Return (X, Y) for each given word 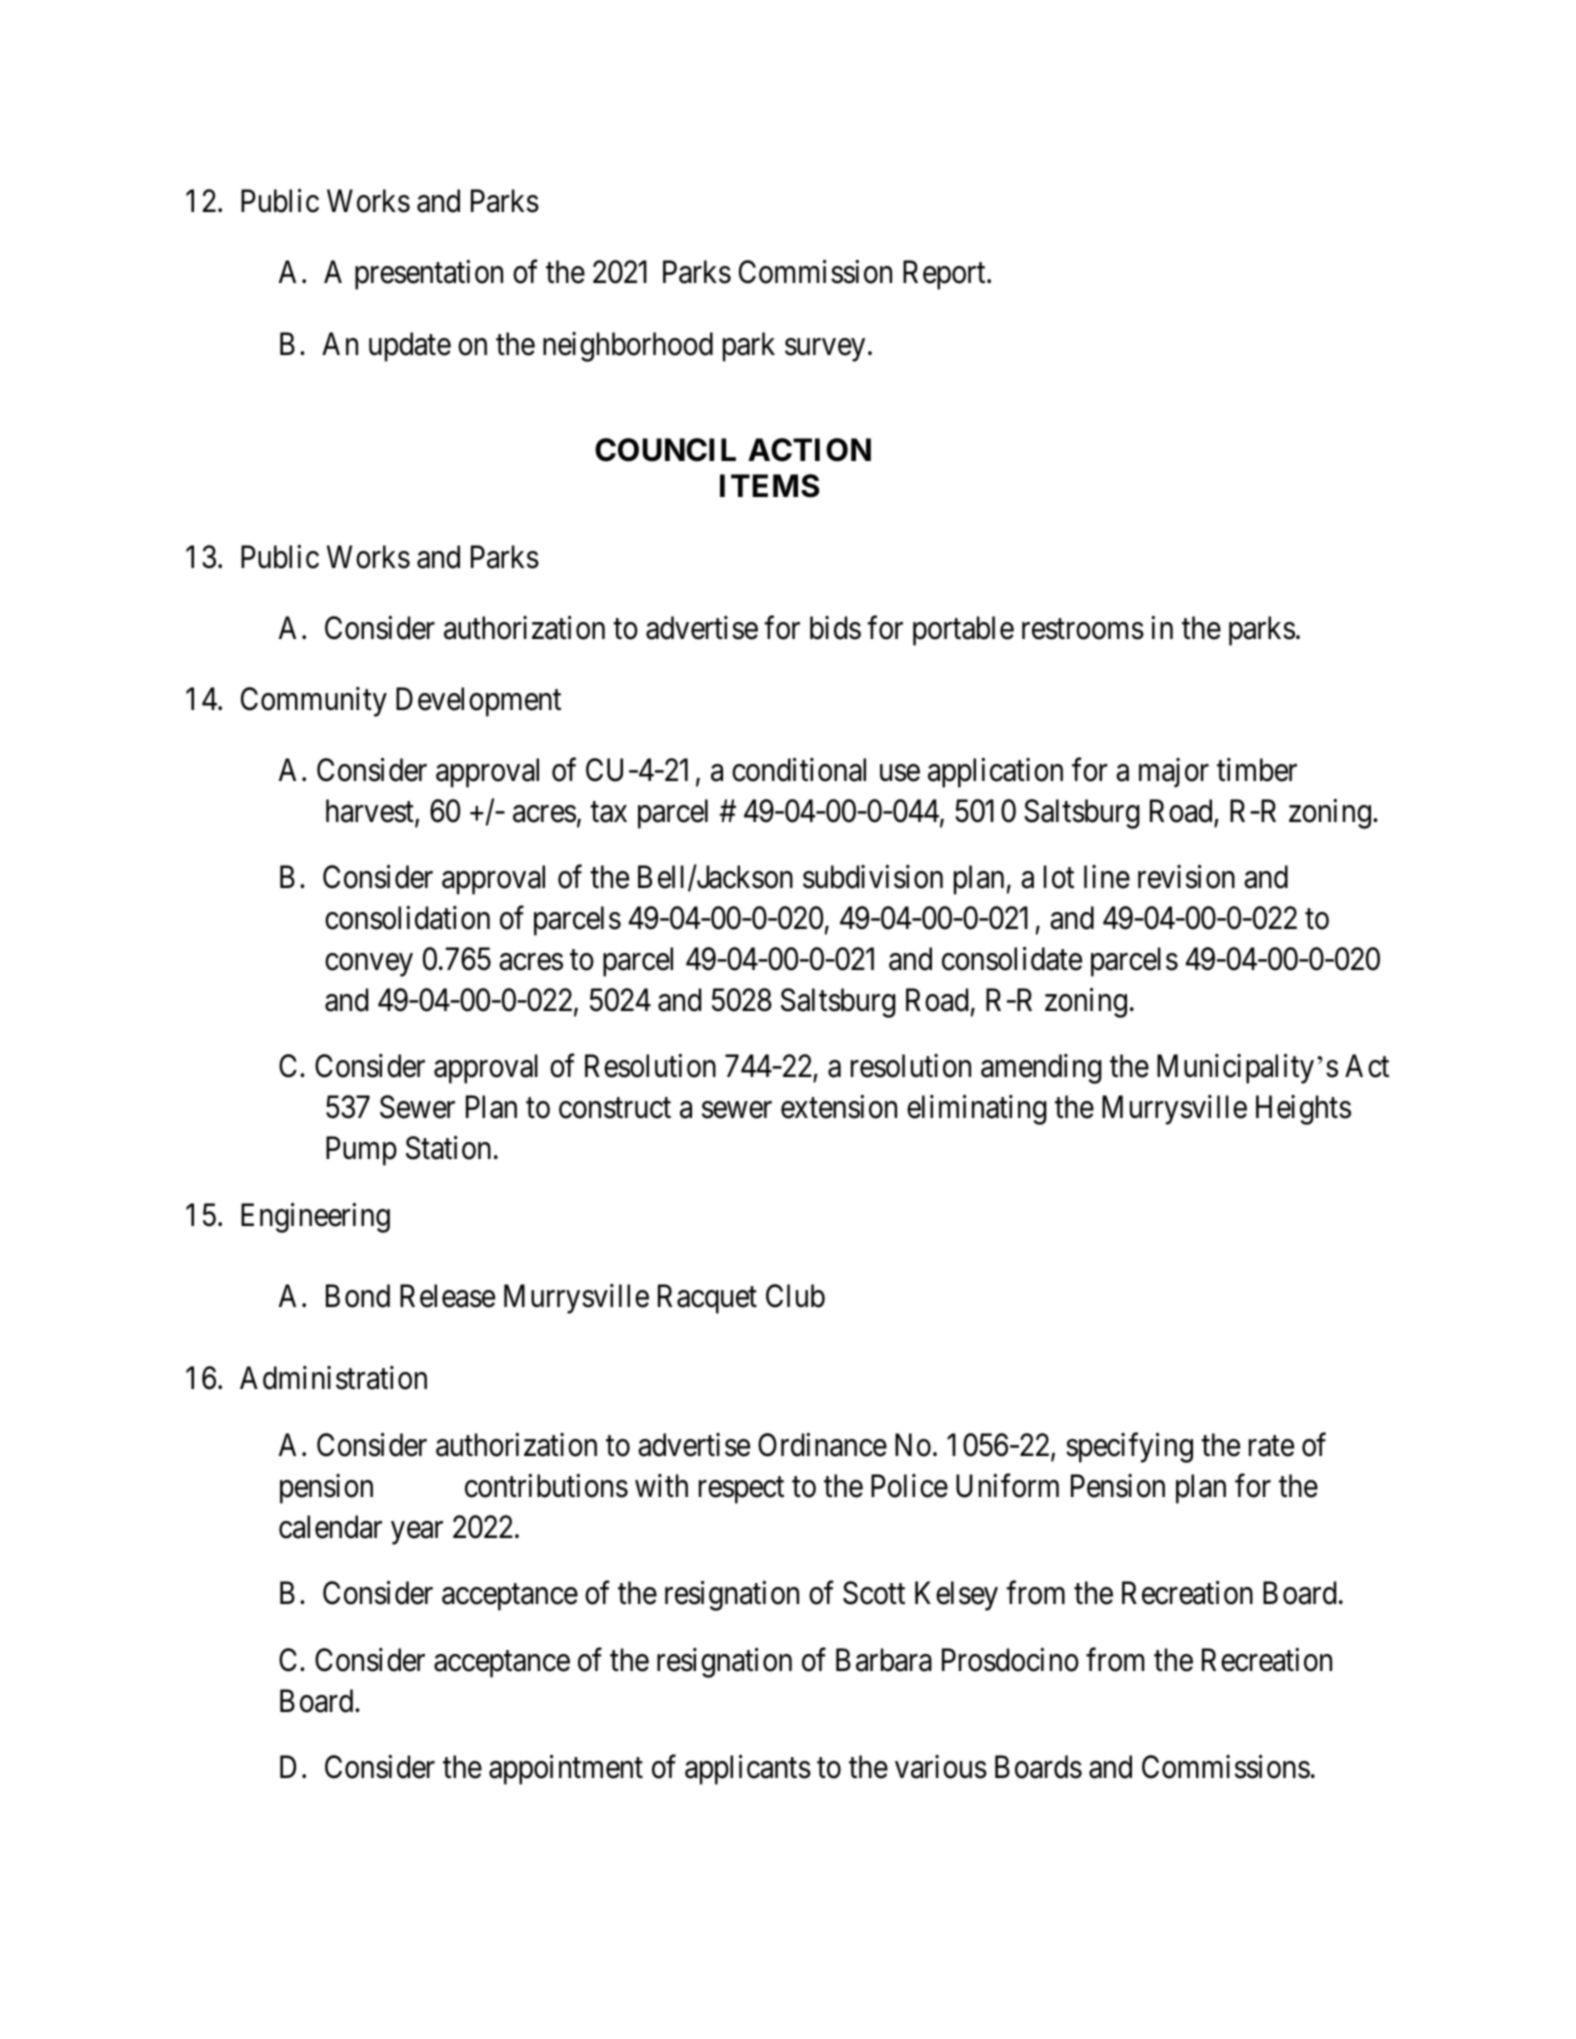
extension (839, 1107)
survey (825, 350)
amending (1041, 1069)
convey (369, 965)
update (410, 347)
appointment (566, 1770)
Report (945, 275)
